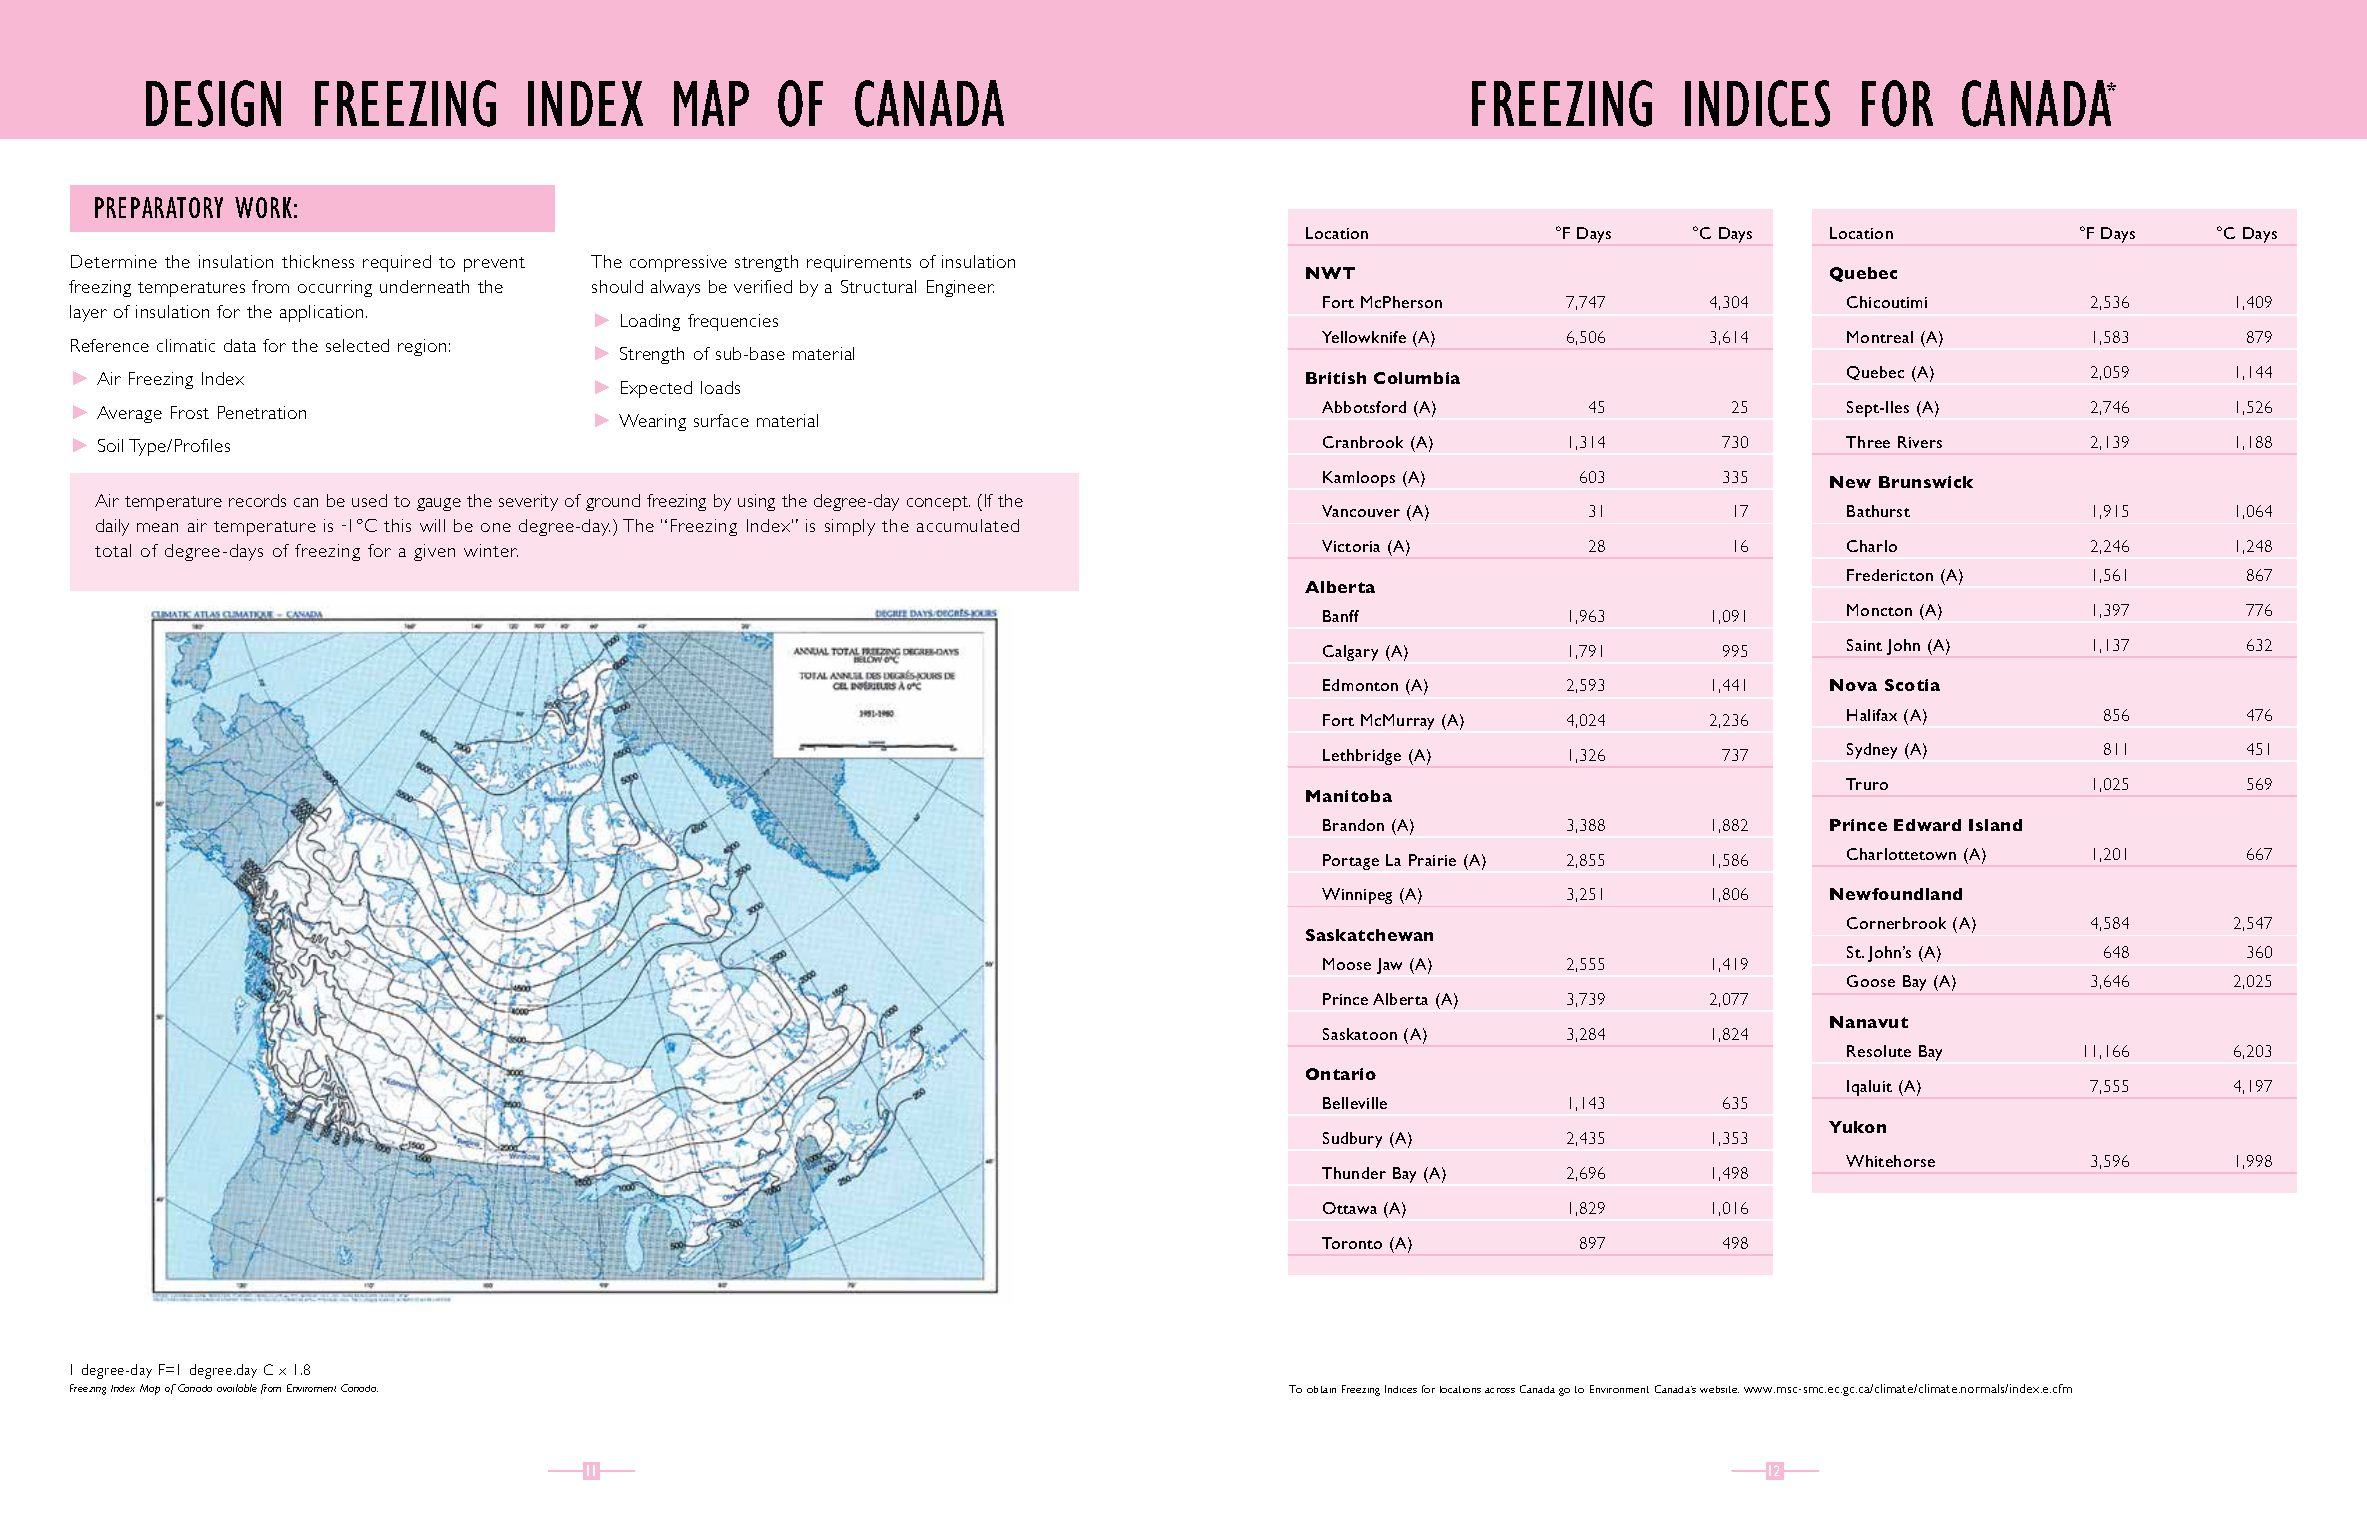 The width and height of the screenshot is (2367, 1532). What do you see at coordinates (311, 1388) in the screenshot?
I see `Enviroment` at bounding box center [311, 1388].
